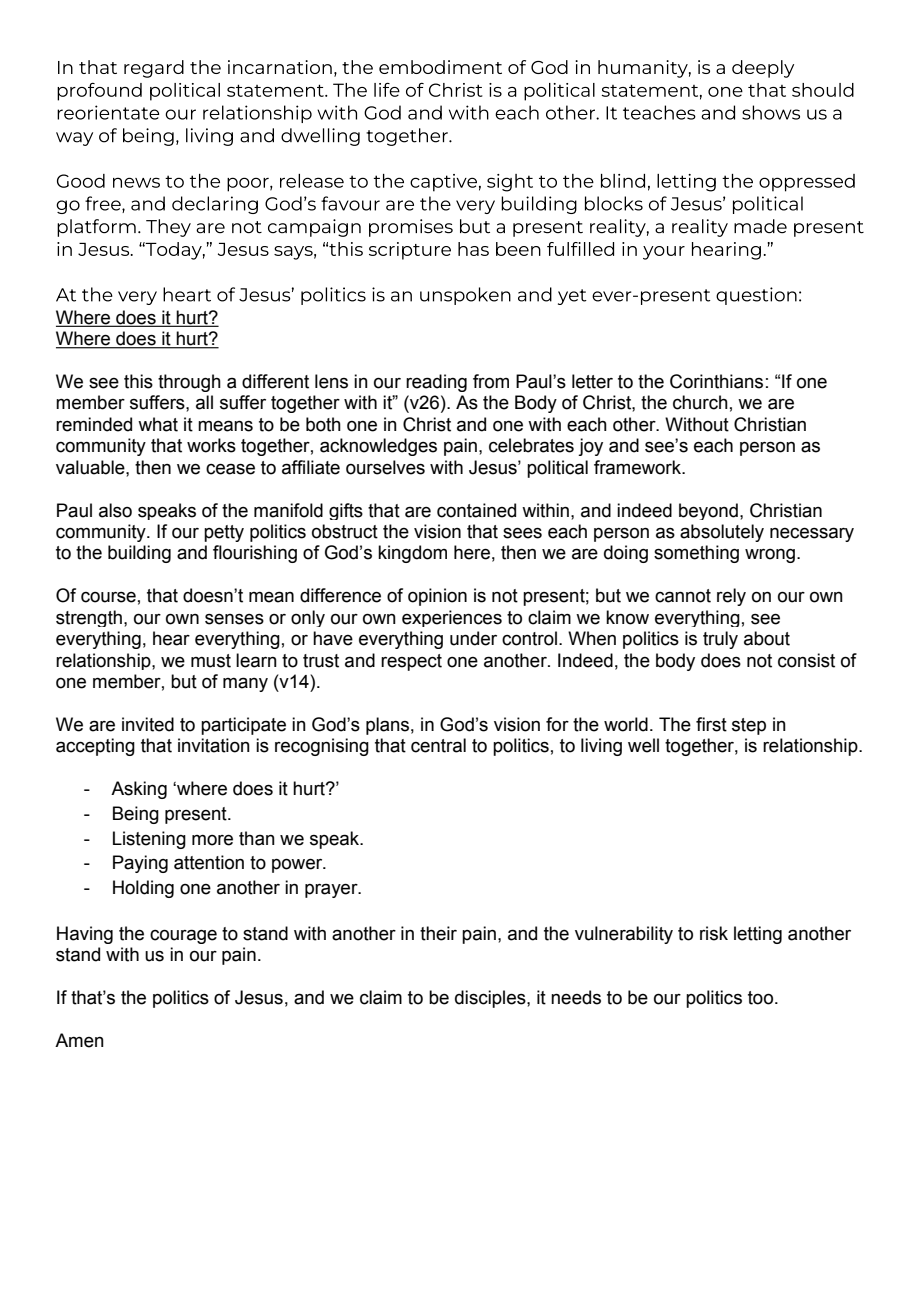  Describe the element at coordinates (79, 1040) in the page. I see `Amen` at that location.
